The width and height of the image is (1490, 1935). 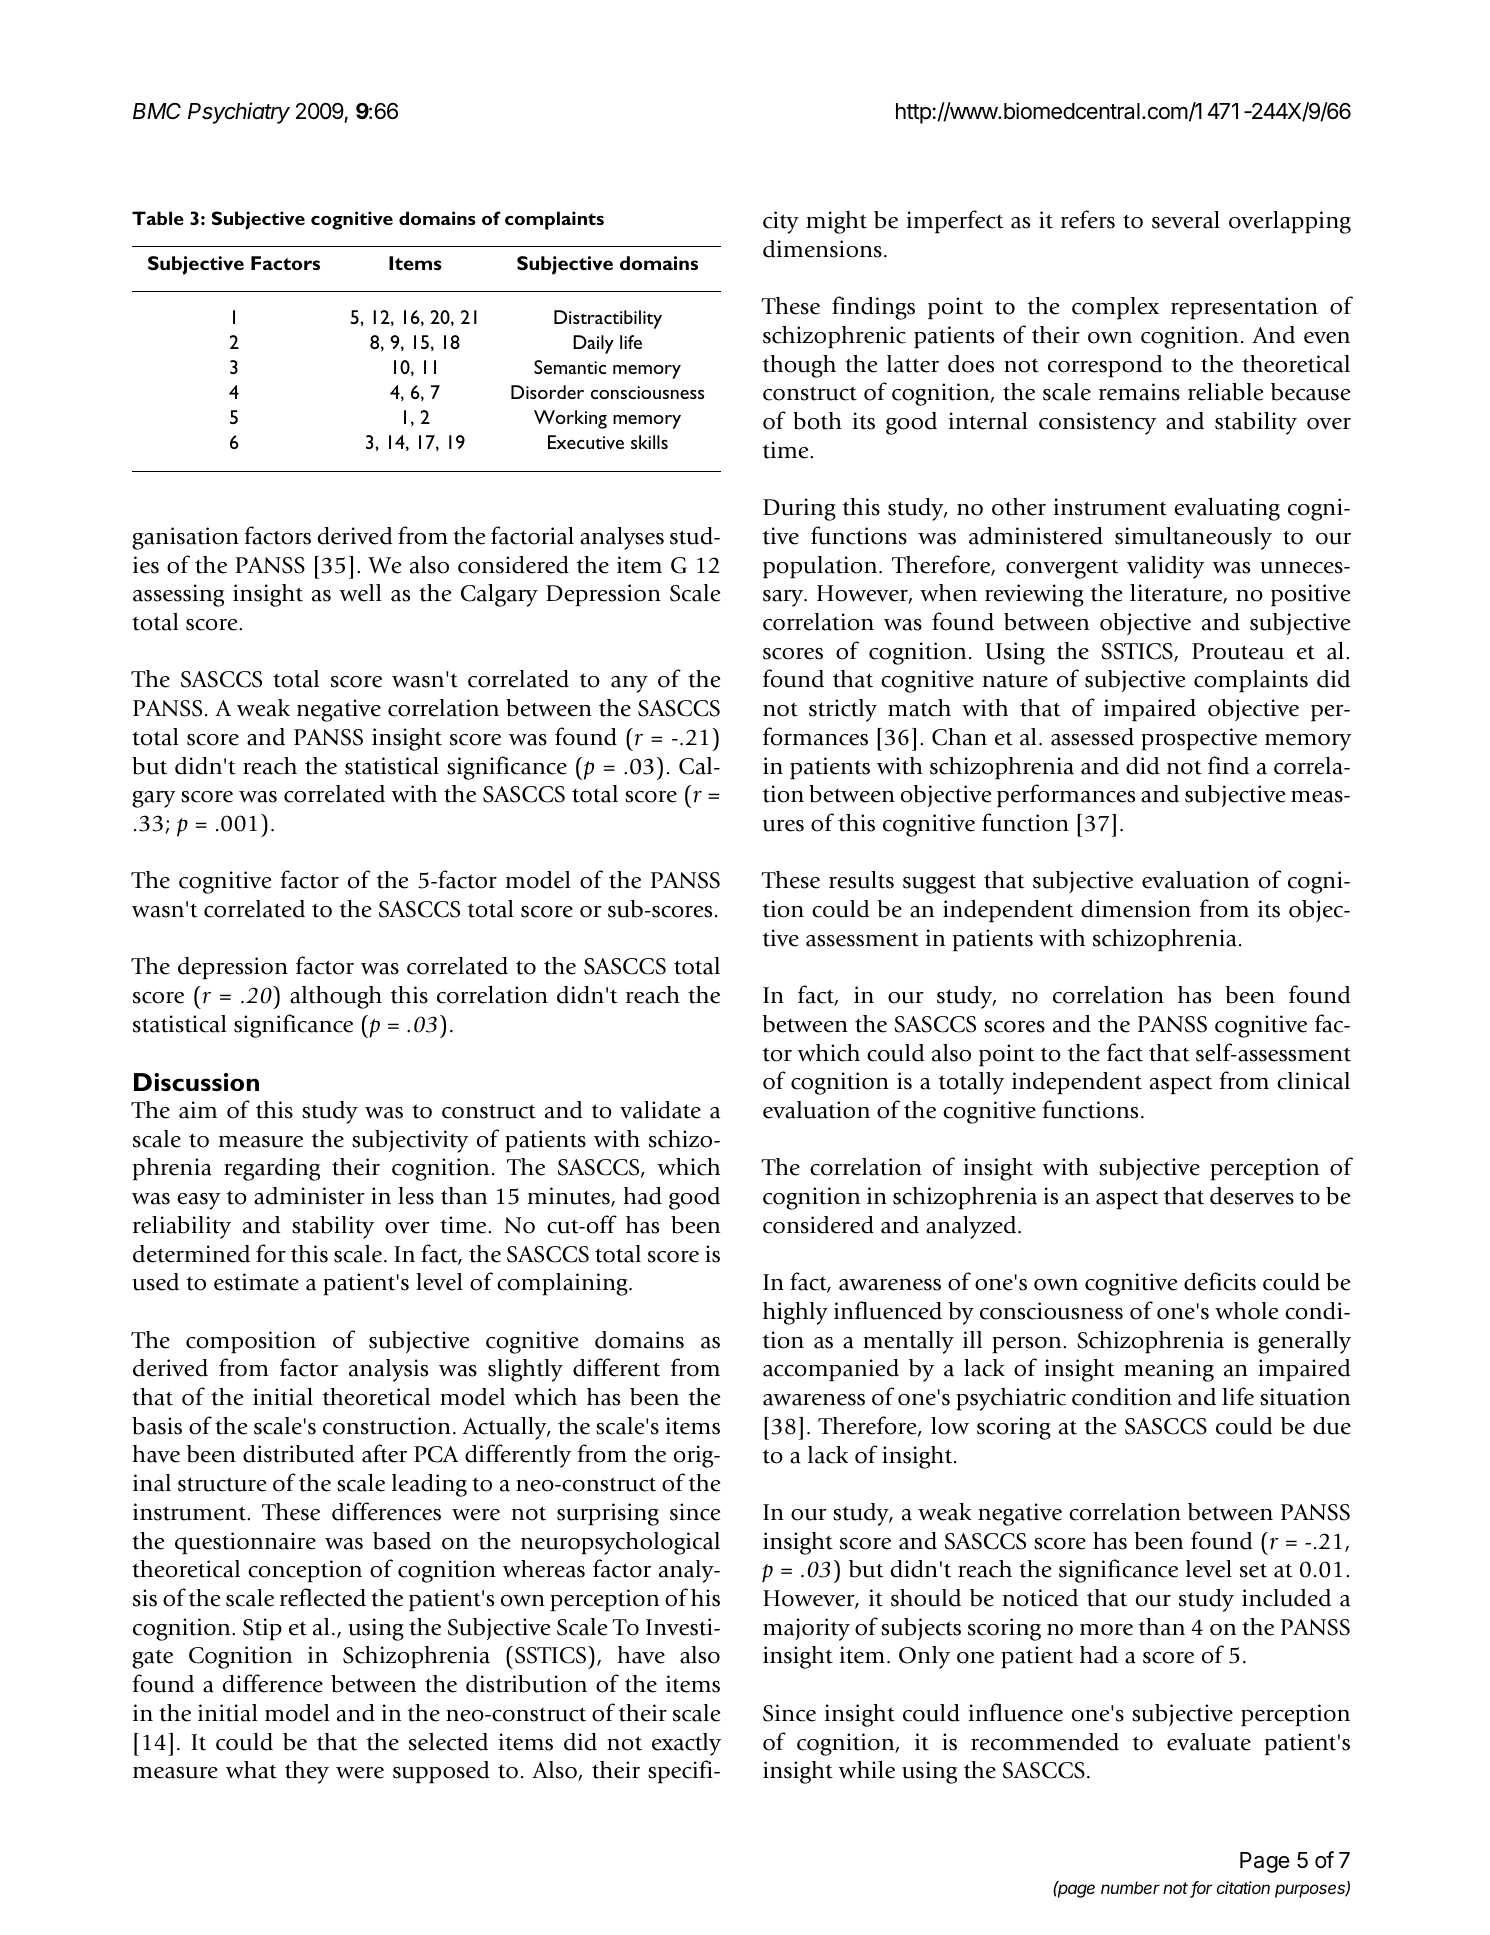 What do you see at coordinates (307, 1772) in the image?
I see `they` at bounding box center [307, 1772].
